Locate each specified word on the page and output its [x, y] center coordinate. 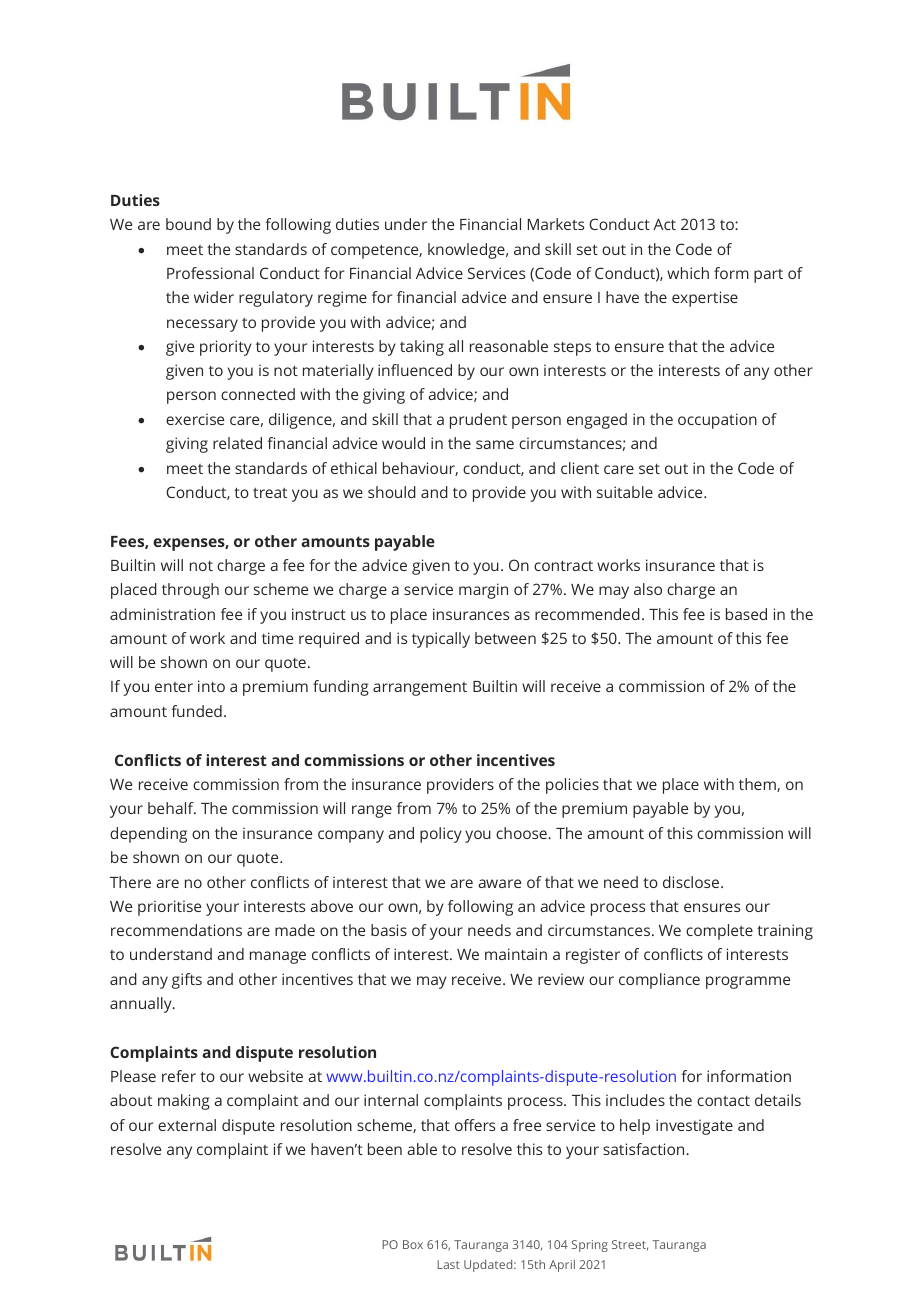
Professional [210, 273]
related [237, 443]
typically [441, 640]
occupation [717, 421]
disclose [692, 882]
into [211, 686]
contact [723, 1100]
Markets [556, 224]
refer [179, 1076]
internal [391, 1100]
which [688, 273]
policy [441, 835]
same [495, 444]
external [187, 1125]
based [746, 614]
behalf [172, 808]
